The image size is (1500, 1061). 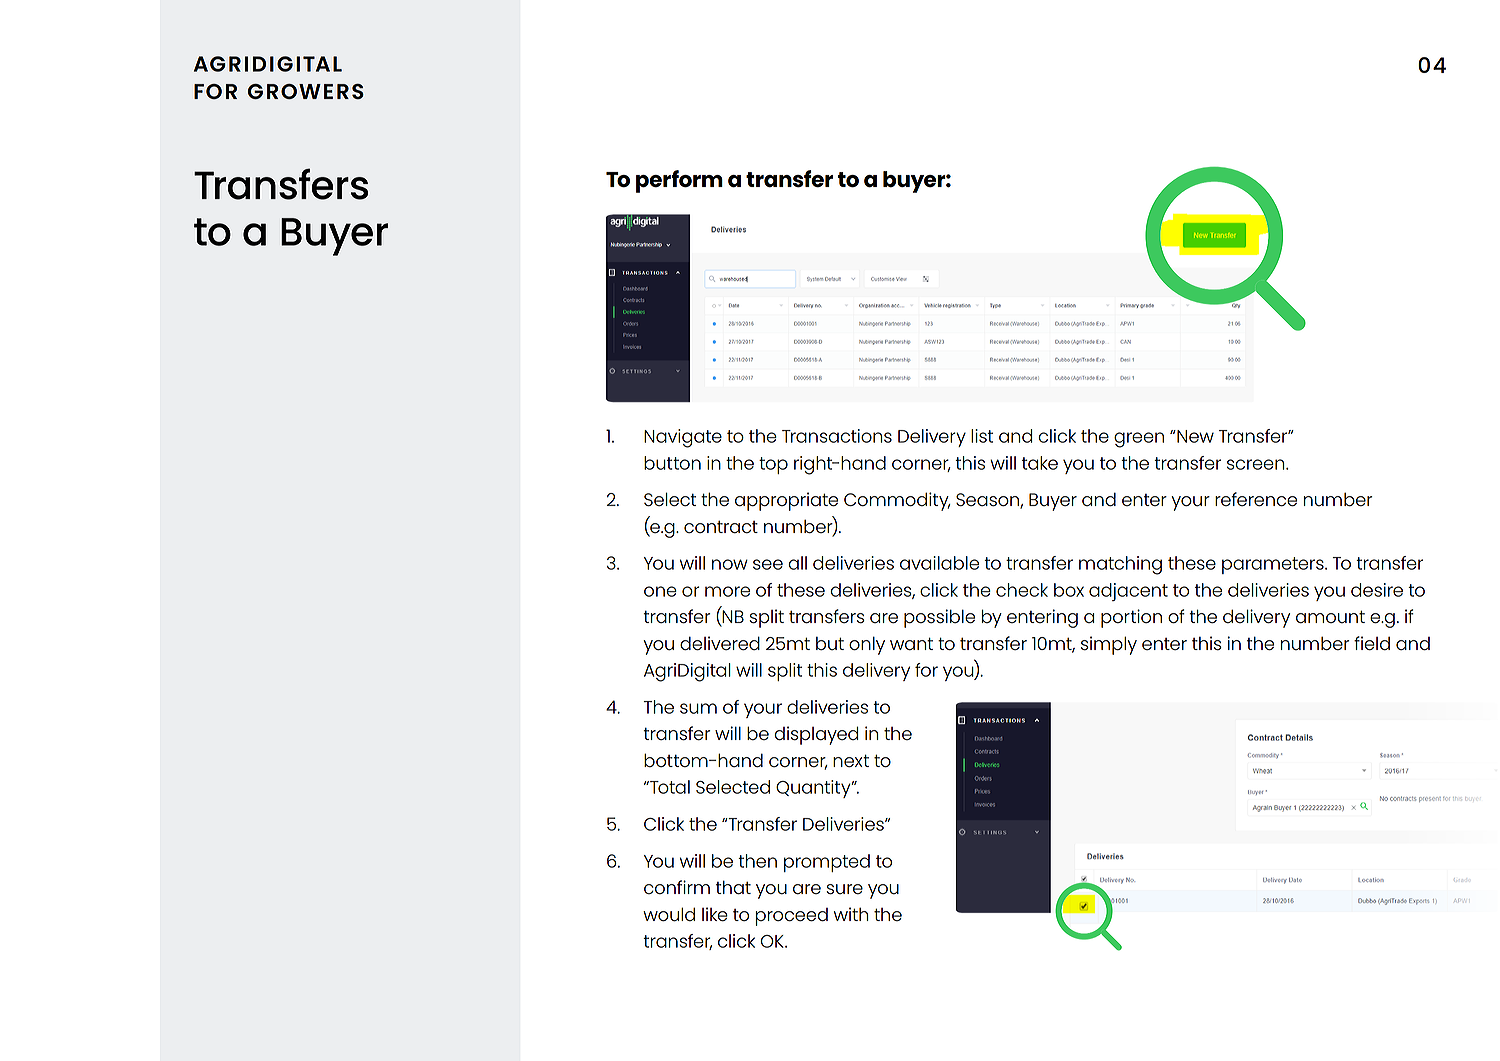 What do you see at coordinates (1256, 499) in the screenshot?
I see `reference` at bounding box center [1256, 499].
